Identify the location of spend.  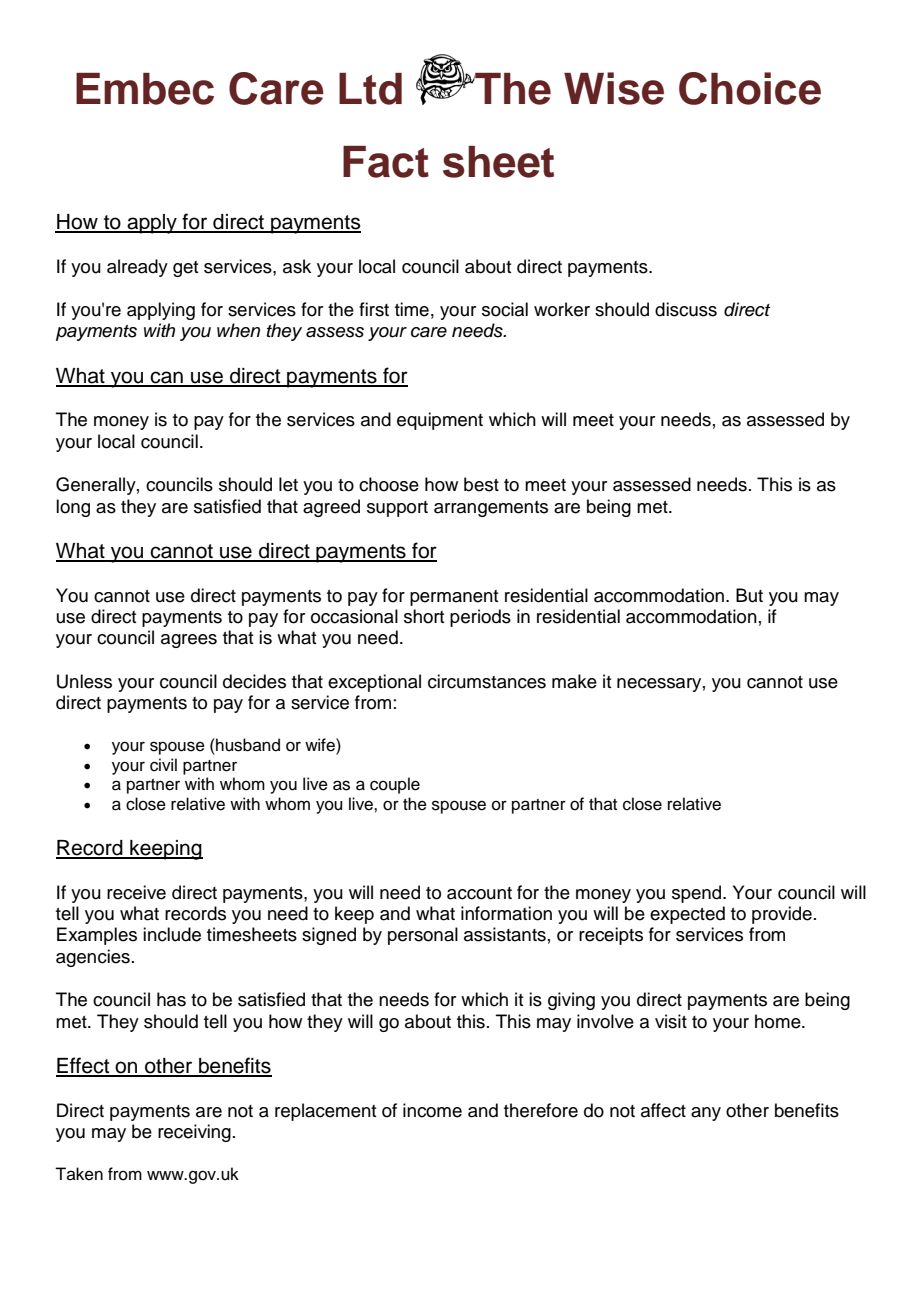
(698, 894).
